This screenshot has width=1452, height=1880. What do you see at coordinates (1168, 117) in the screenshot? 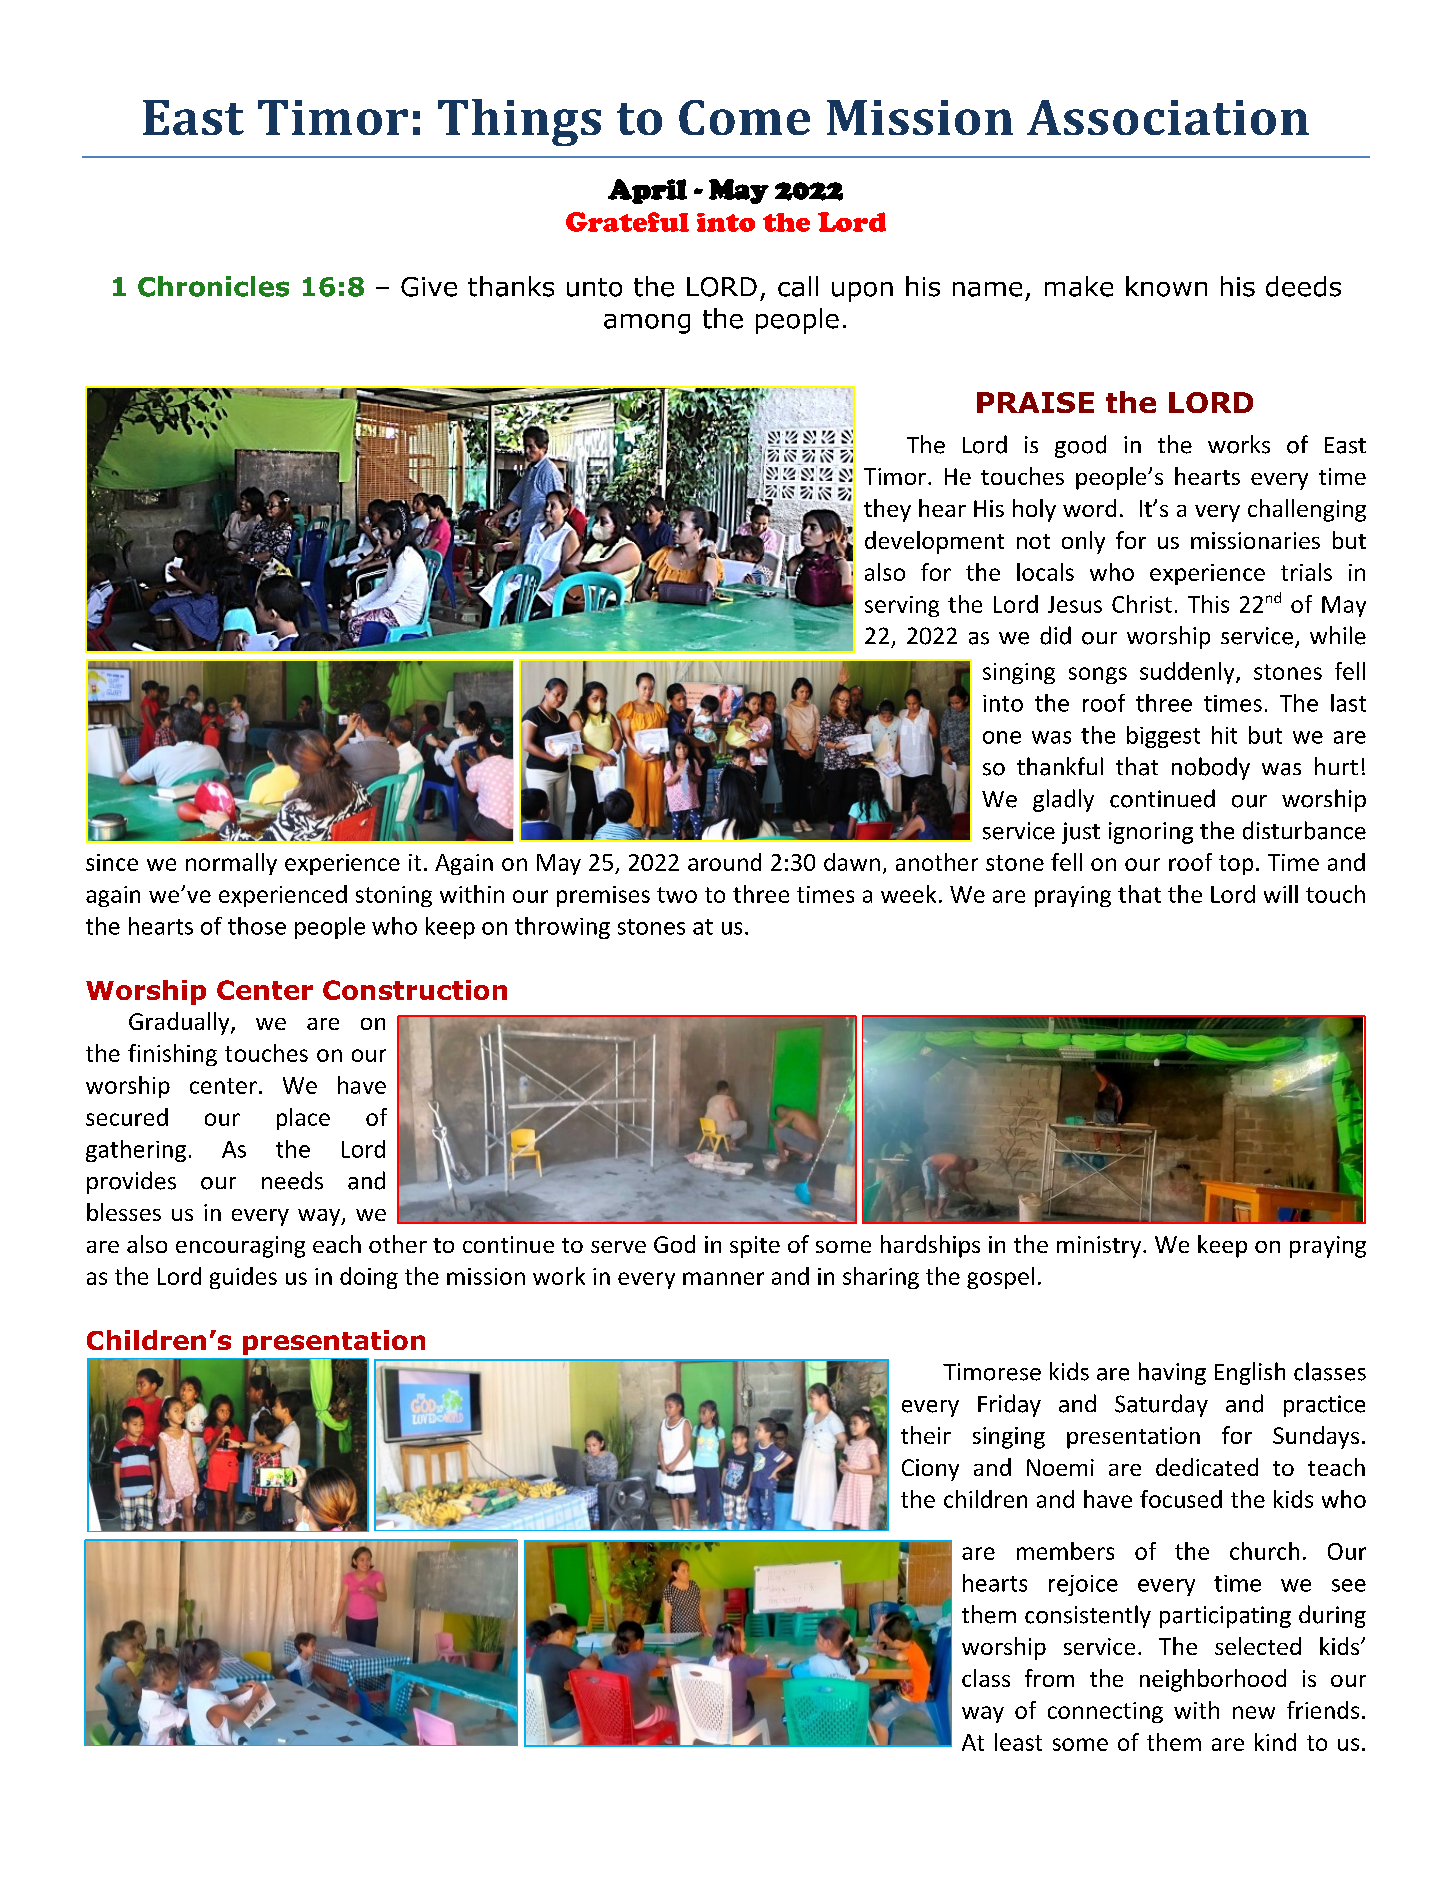
I see `Association` at bounding box center [1168, 117].
